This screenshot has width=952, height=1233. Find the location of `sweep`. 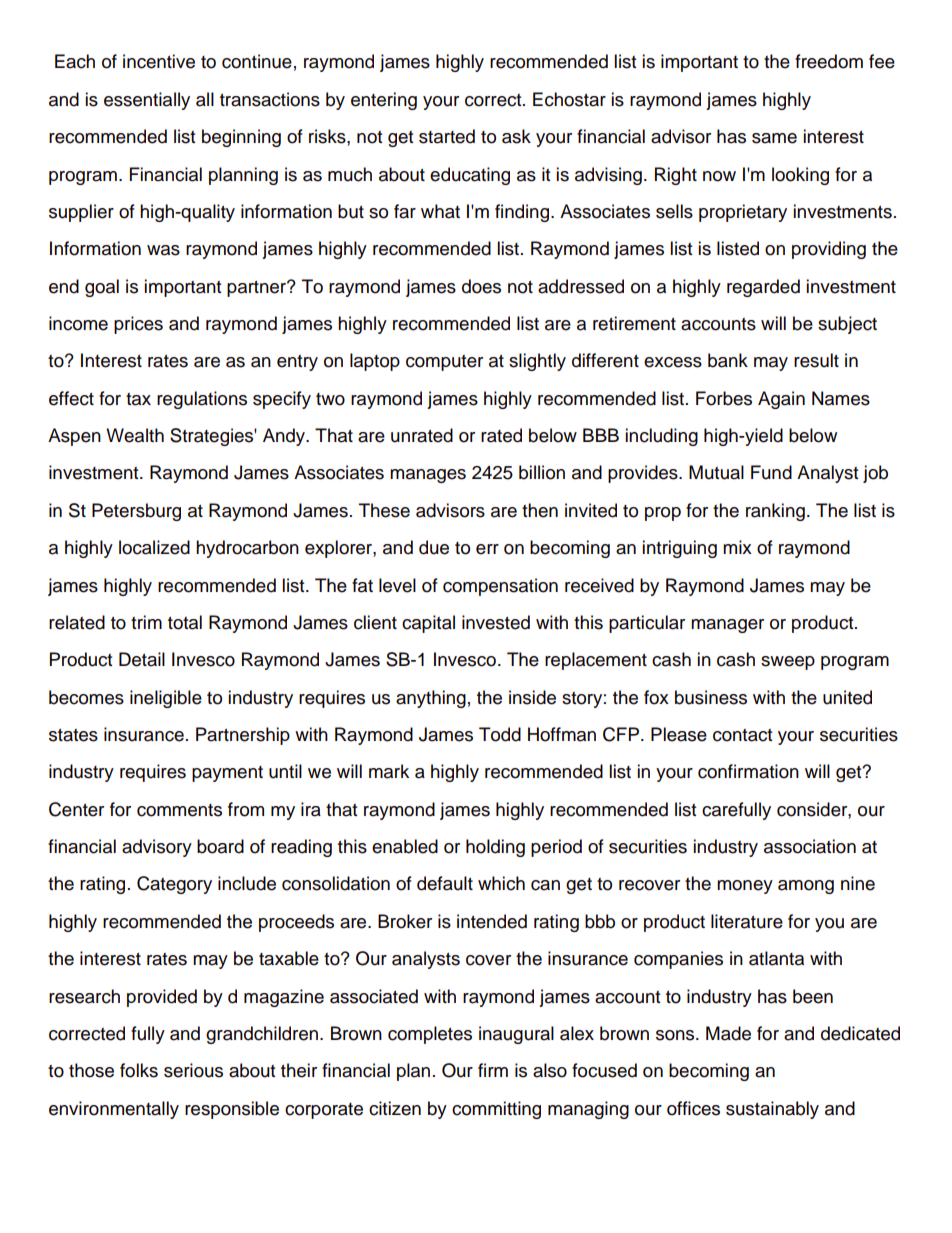

sweep is located at coordinates (788, 663).
